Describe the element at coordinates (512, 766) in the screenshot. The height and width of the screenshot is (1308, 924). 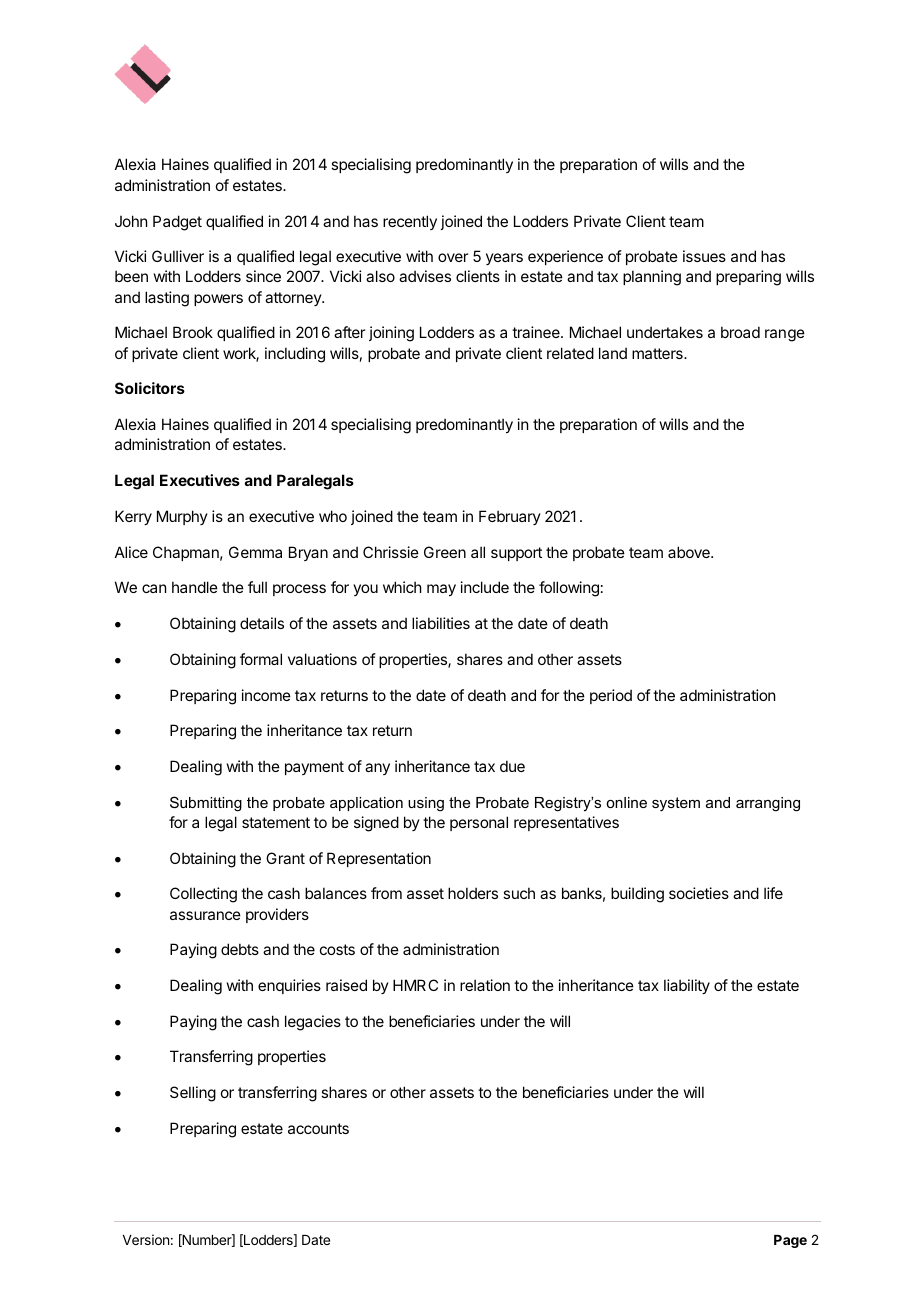
I see `due` at that location.
